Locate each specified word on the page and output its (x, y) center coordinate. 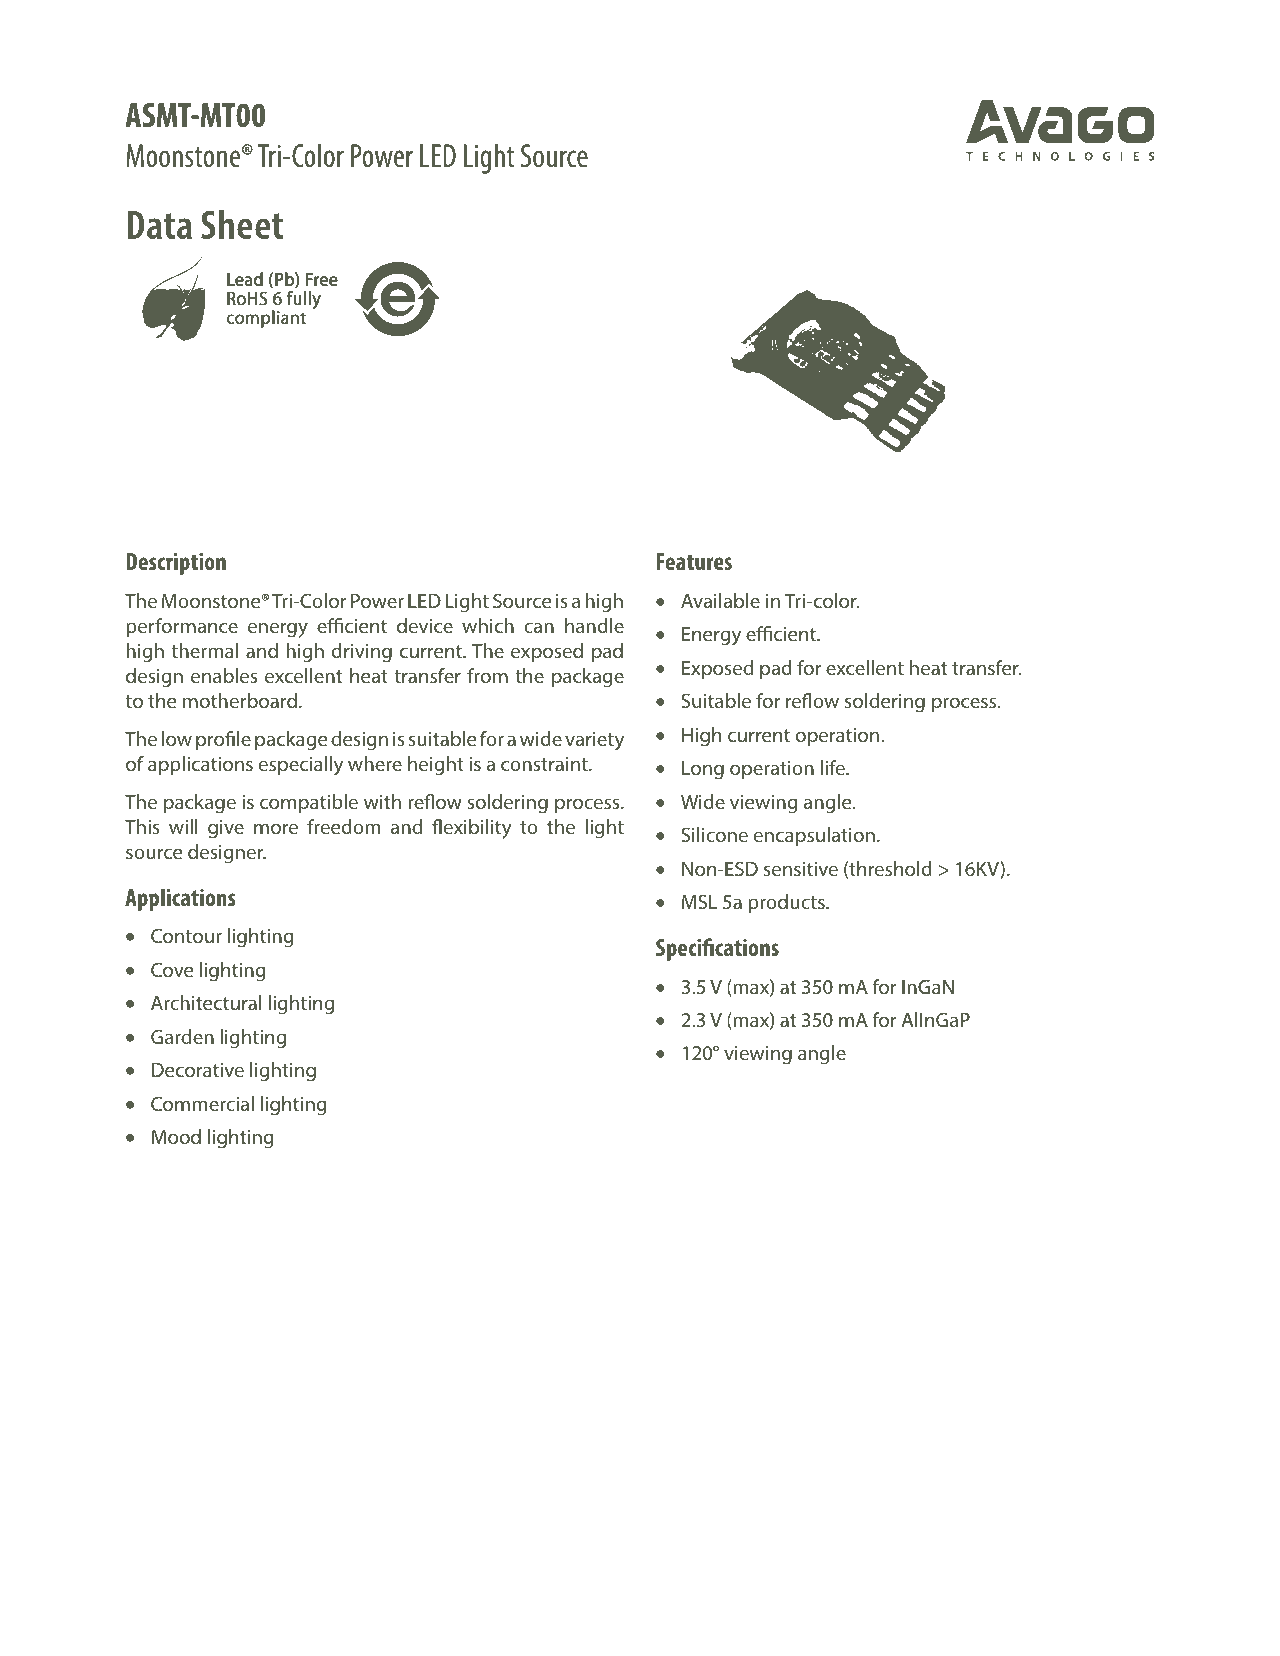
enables (224, 675)
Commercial (202, 1103)
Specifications (717, 949)
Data (159, 225)
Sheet (242, 224)
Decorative (198, 1070)
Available (720, 600)
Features (694, 561)
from (487, 675)
